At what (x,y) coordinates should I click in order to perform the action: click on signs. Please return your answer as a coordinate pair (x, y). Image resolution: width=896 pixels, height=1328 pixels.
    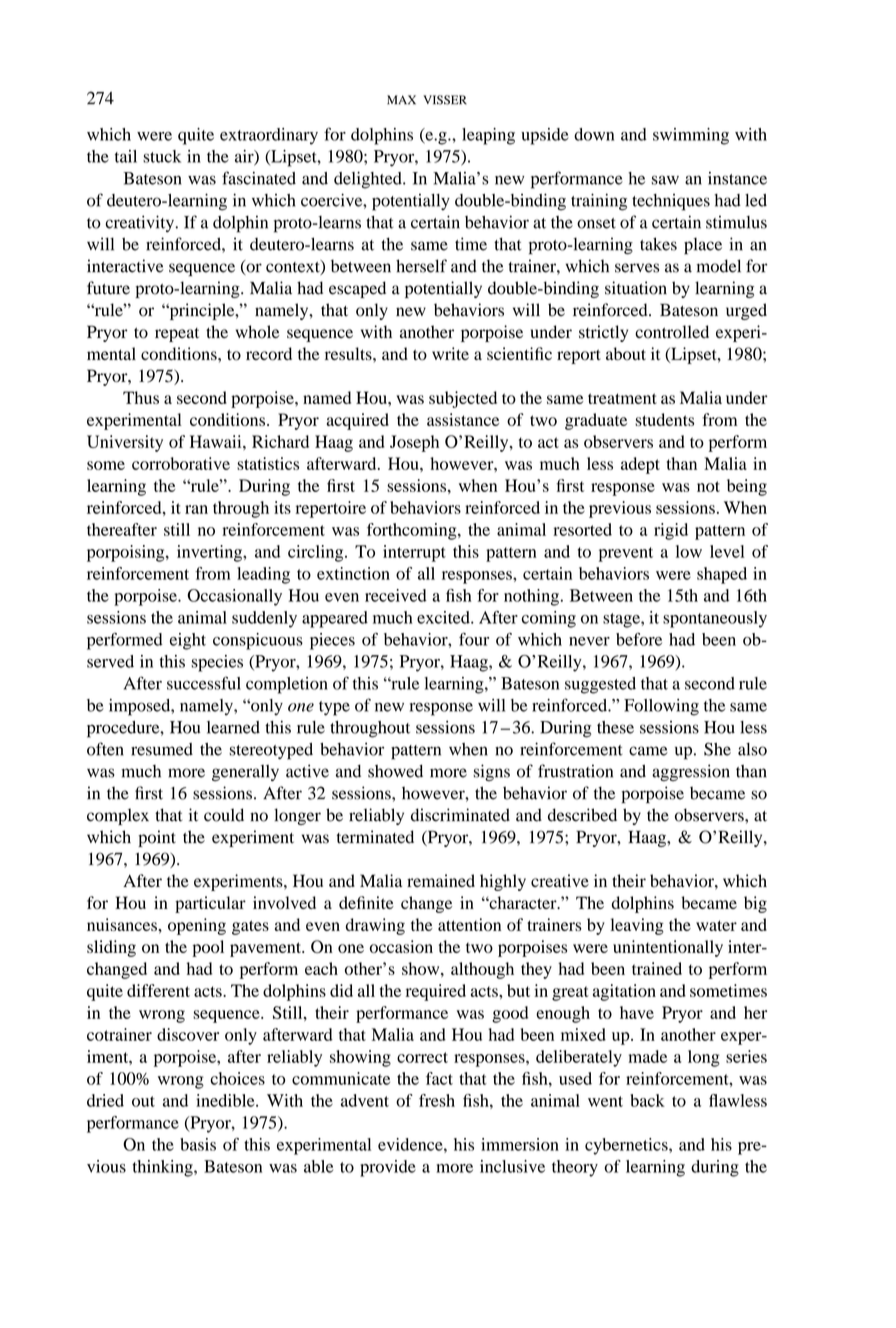
    Looking at the image, I should click on (491, 772).
